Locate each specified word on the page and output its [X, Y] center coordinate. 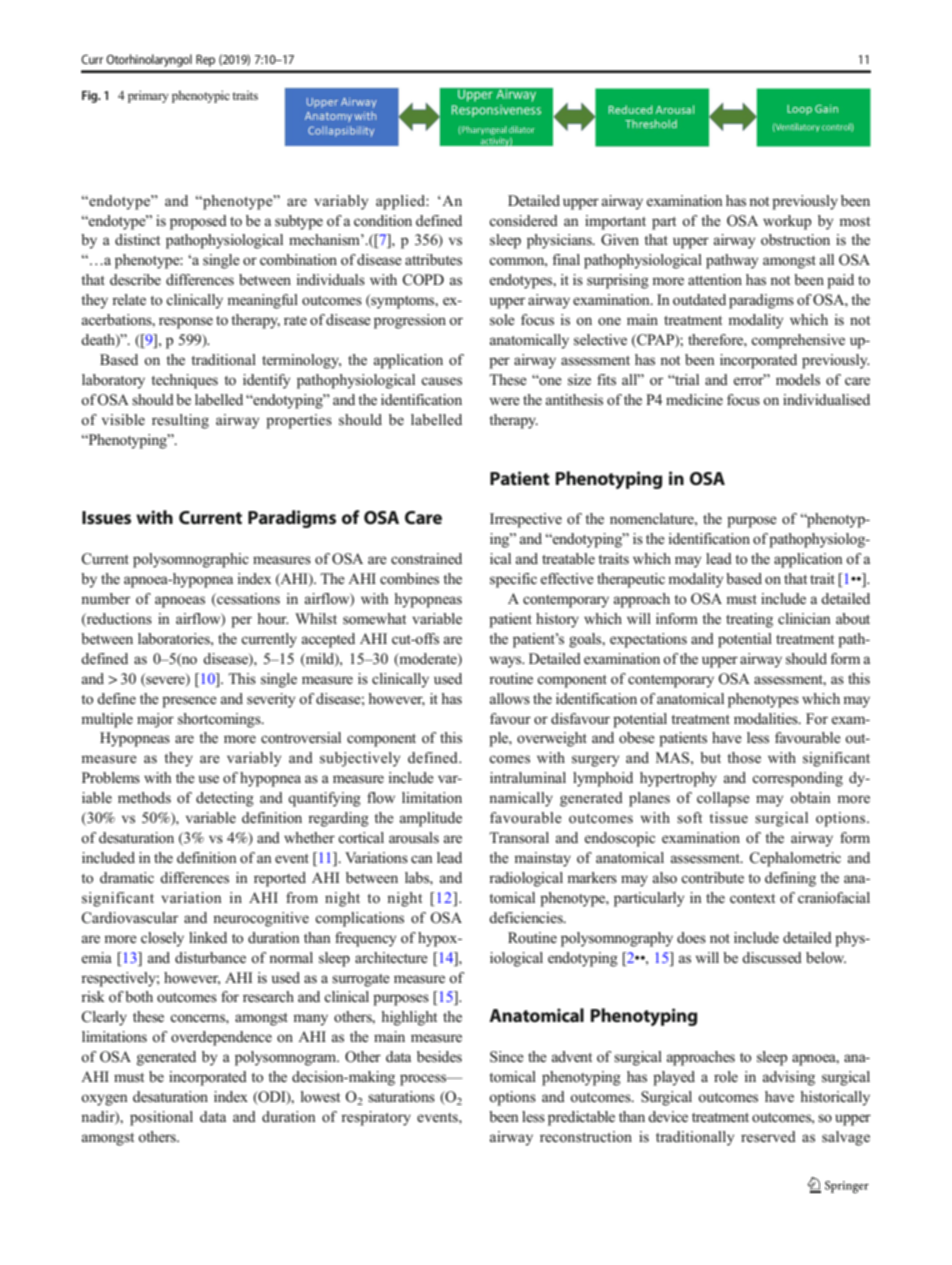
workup [787, 222]
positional [161, 1118]
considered [523, 221]
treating [749, 620]
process [424, 1080]
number [105, 598]
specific [513, 580]
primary [148, 96]
